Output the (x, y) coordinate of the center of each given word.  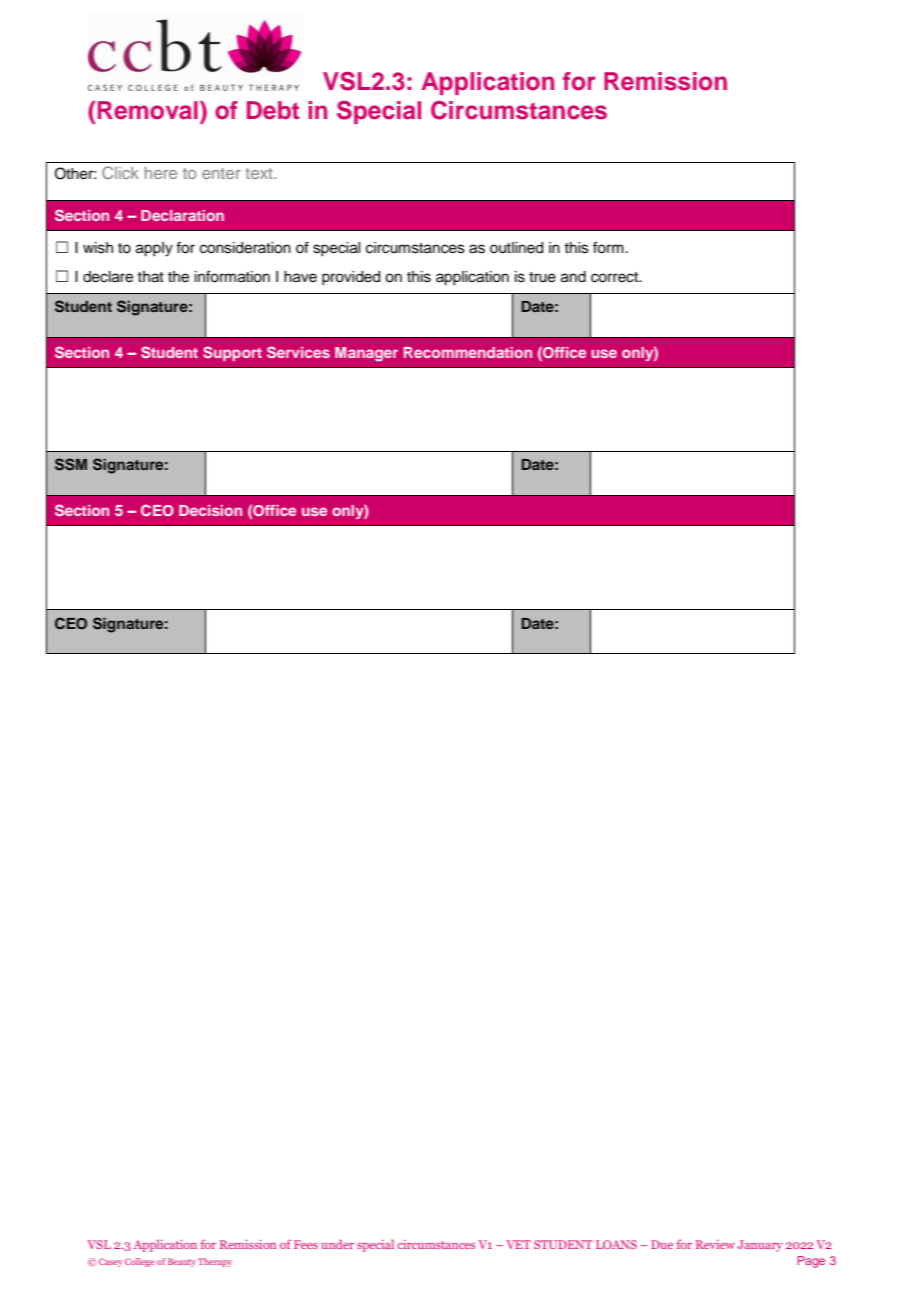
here (161, 173)
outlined (516, 248)
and (573, 277)
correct (616, 277)
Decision (210, 510)
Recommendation (468, 352)
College (139, 1262)
